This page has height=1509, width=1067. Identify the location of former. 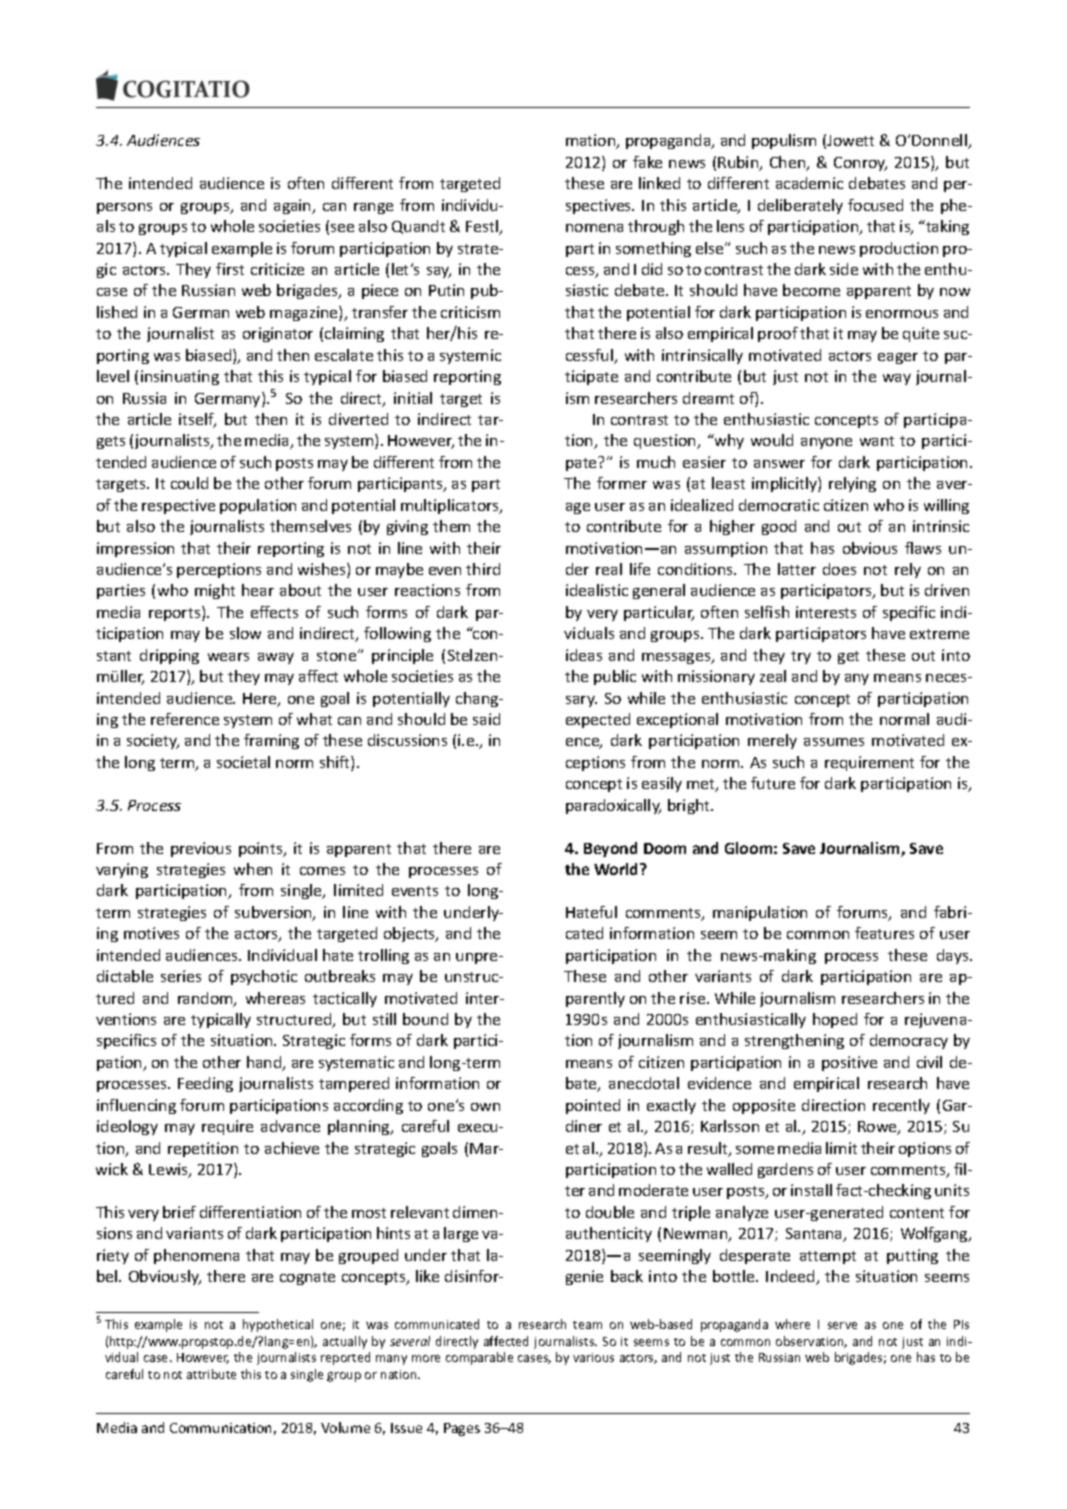
(622, 483).
